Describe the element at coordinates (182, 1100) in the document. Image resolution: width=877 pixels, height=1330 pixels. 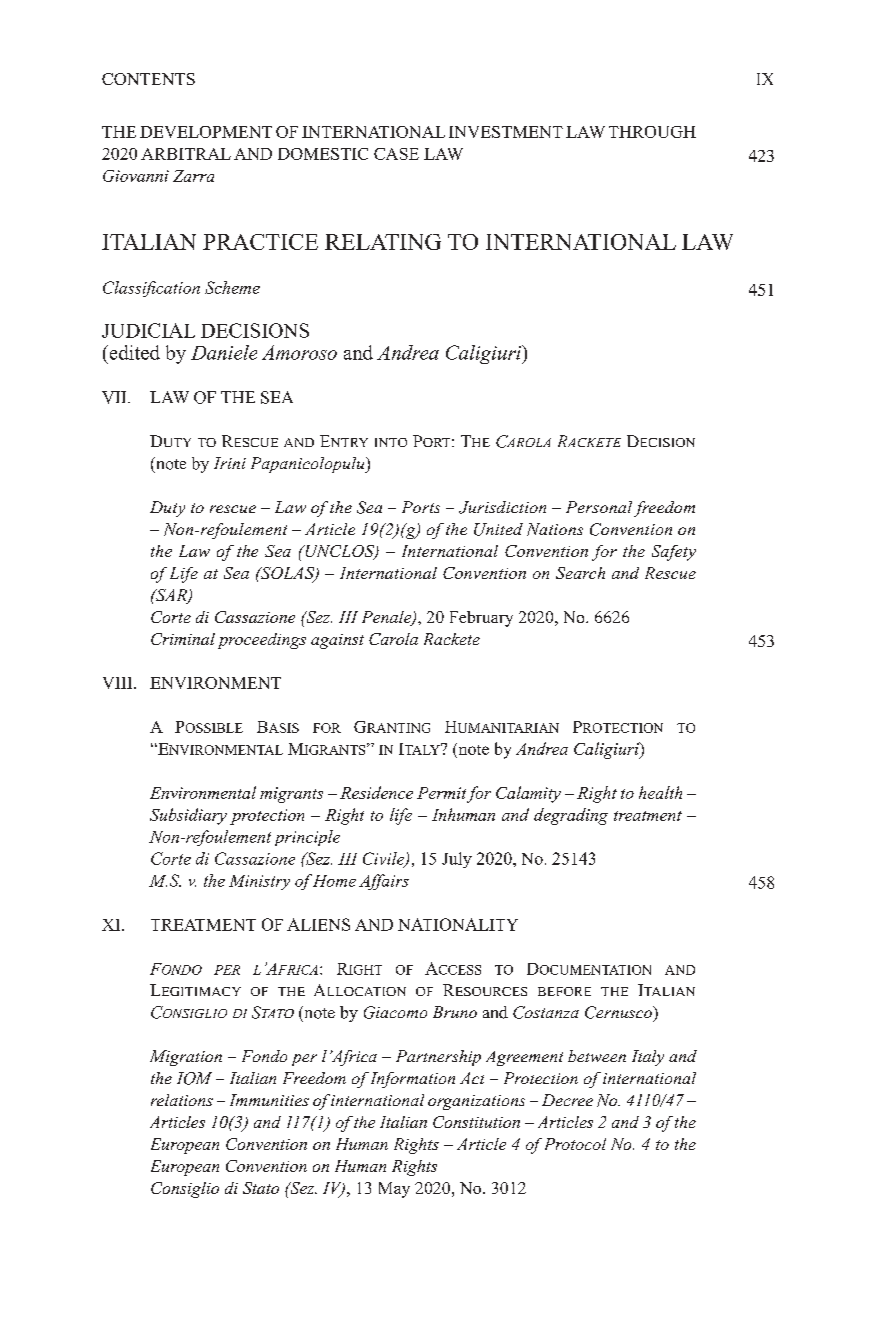
I see `relations` at that location.
